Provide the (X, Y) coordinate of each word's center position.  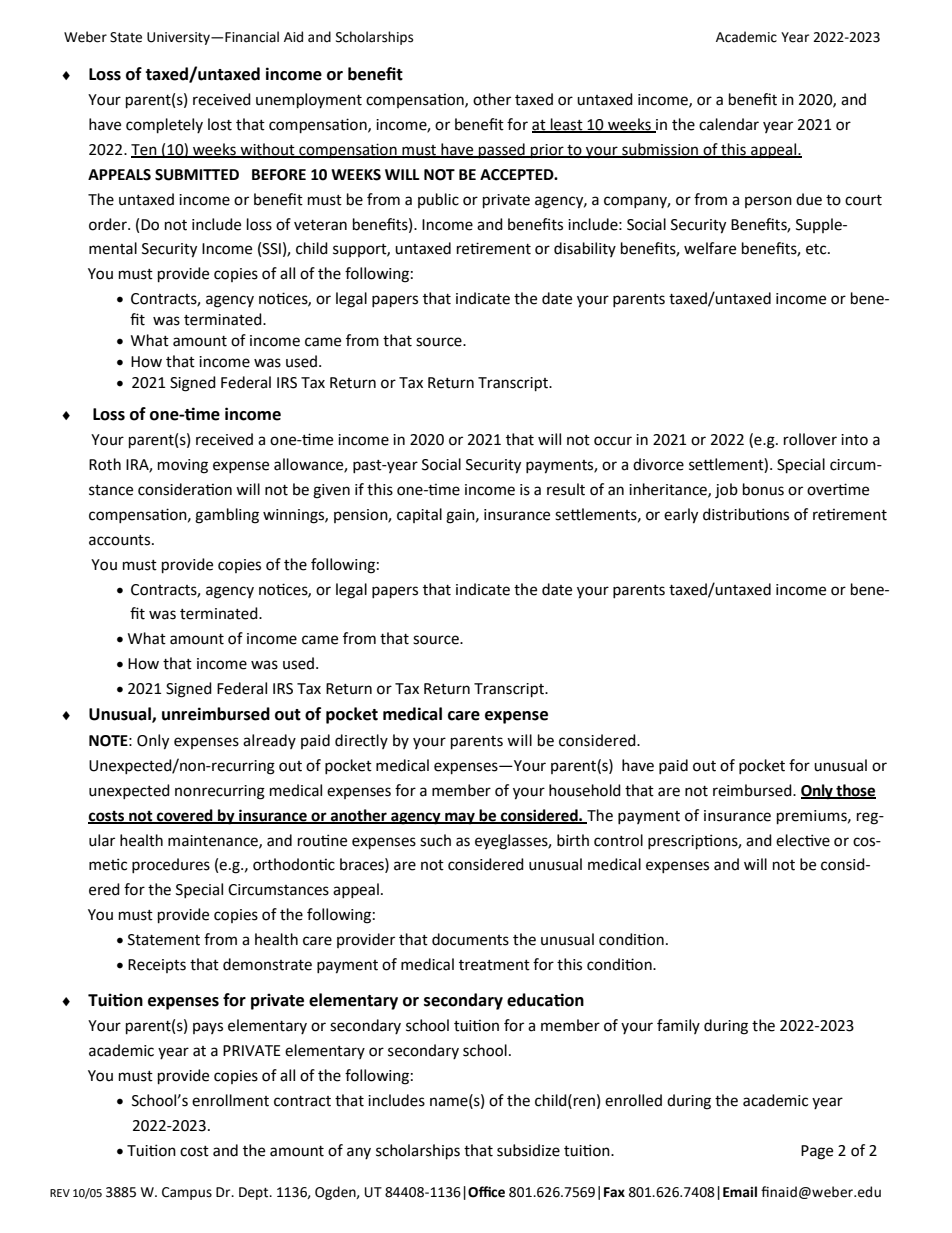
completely (164, 126)
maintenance (214, 841)
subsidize (528, 1150)
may (460, 818)
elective (803, 840)
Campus (187, 1193)
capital (419, 515)
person (768, 202)
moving (183, 466)
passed (502, 151)
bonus (763, 489)
